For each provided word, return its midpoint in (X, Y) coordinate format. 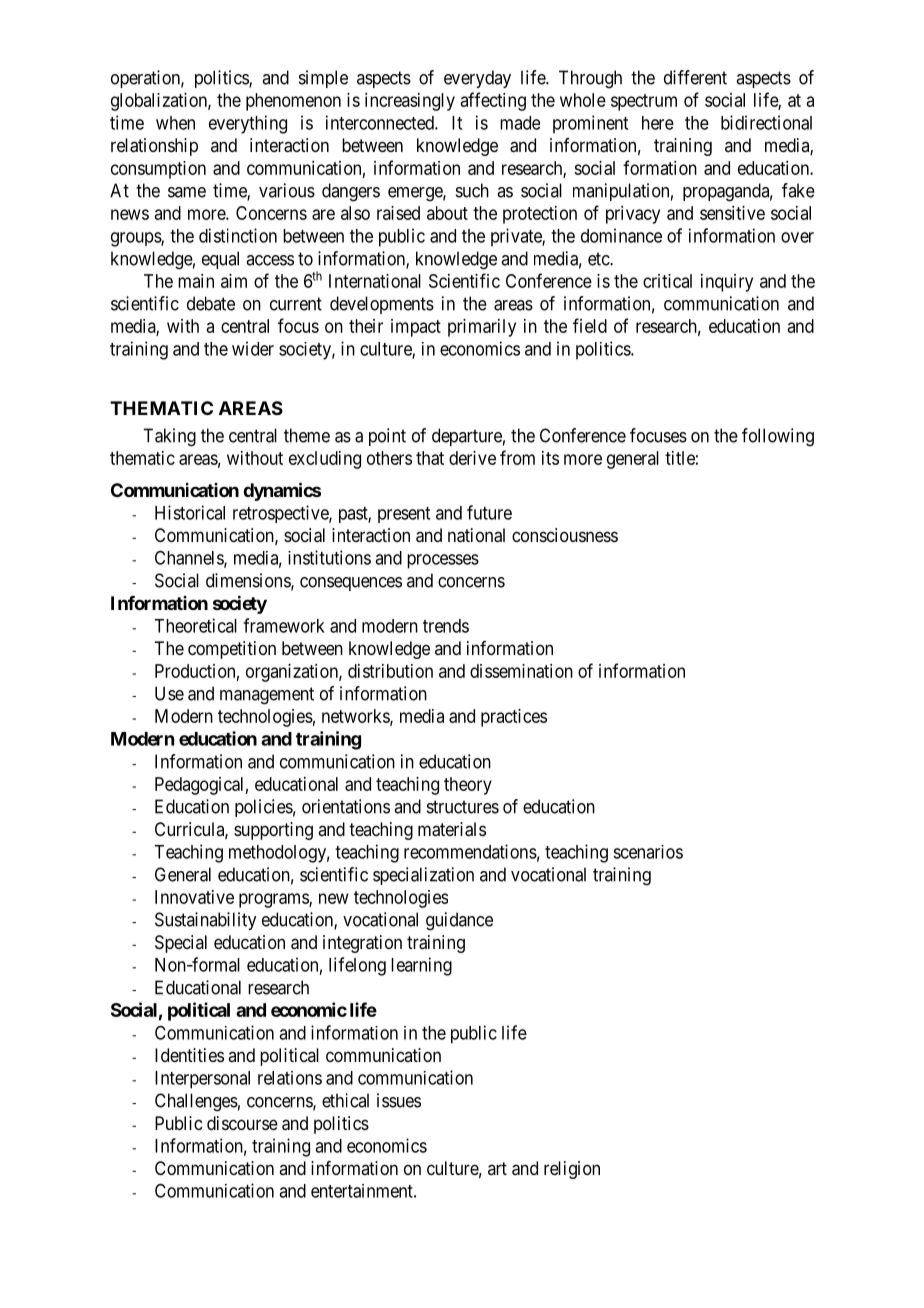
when (175, 123)
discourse (242, 1123)
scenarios (648, 852)
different (695, 77)
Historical (190, 512)
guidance (459, 921)
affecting (493, 101)
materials (452, 829)
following (778, 437)
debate (211, 303)
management (267, 696)
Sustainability (205, 921)
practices (514, 718)
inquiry (727, 283)
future (489, 512)
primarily (482, 328)
